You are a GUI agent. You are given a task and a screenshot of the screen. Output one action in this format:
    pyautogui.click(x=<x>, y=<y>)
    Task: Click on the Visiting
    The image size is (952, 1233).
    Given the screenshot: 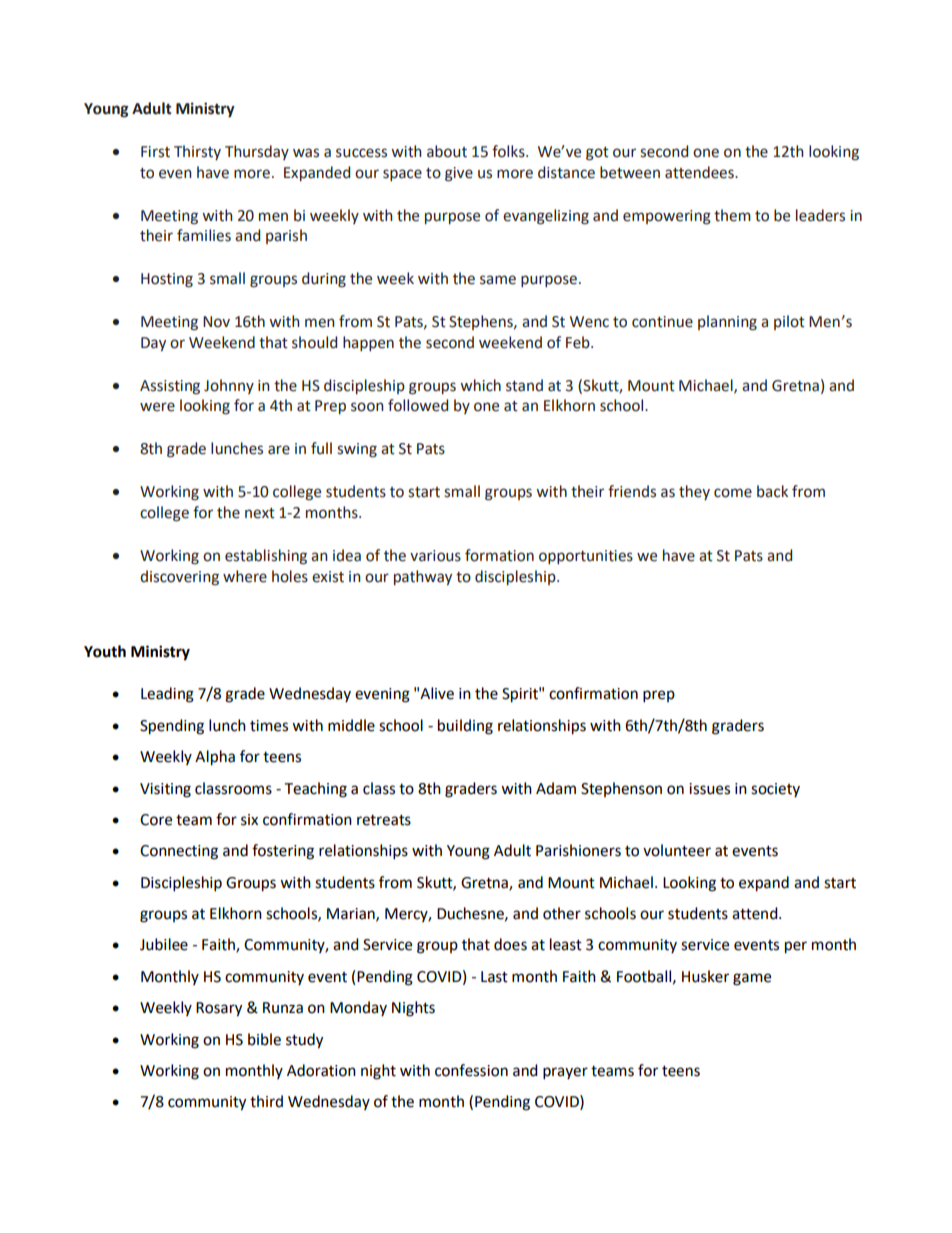 What is the action you would take?
    pyautogui.click(x=165, y=790)
